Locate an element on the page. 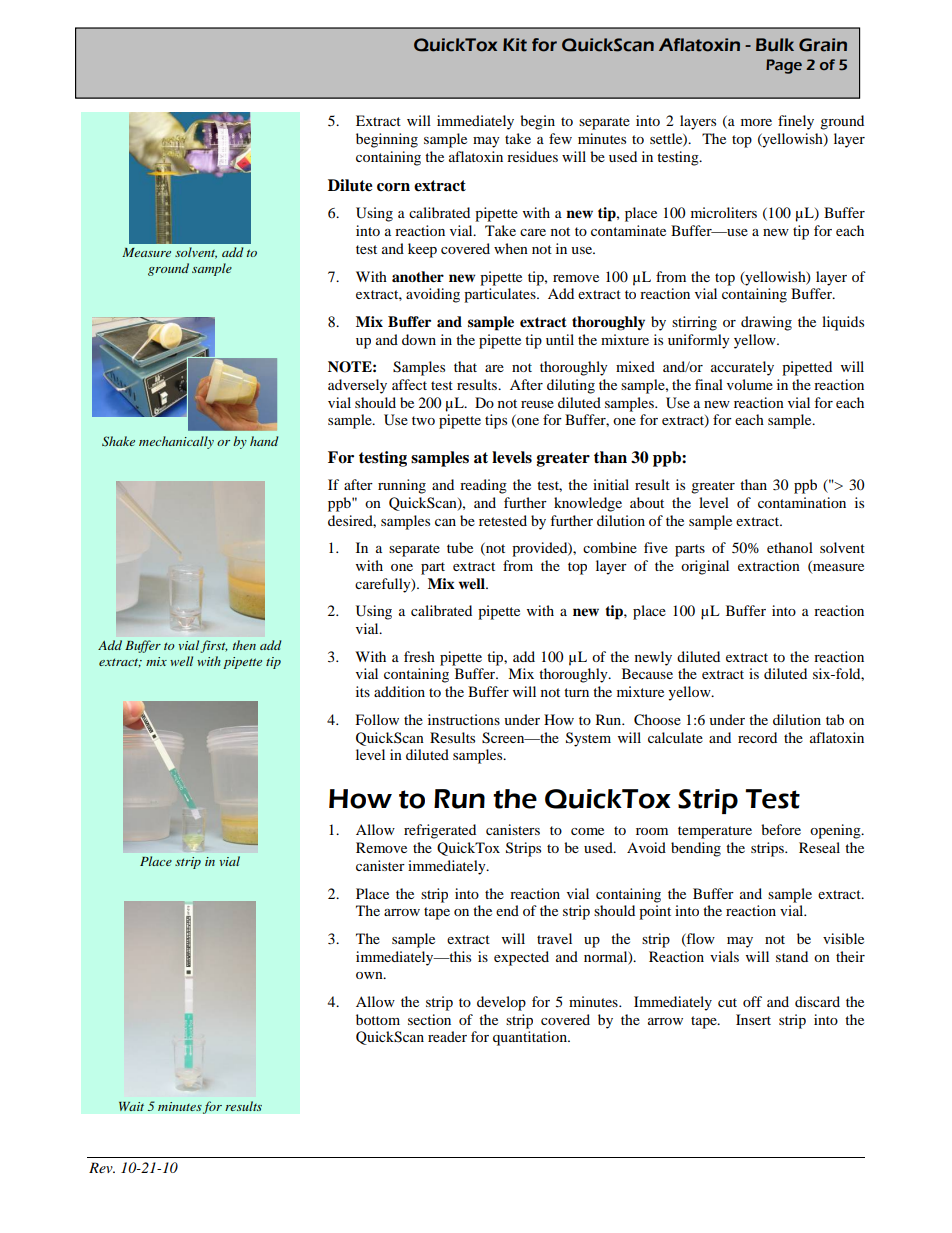 This document has height=1233, width=952. then is located at coordinates (244, 645).
